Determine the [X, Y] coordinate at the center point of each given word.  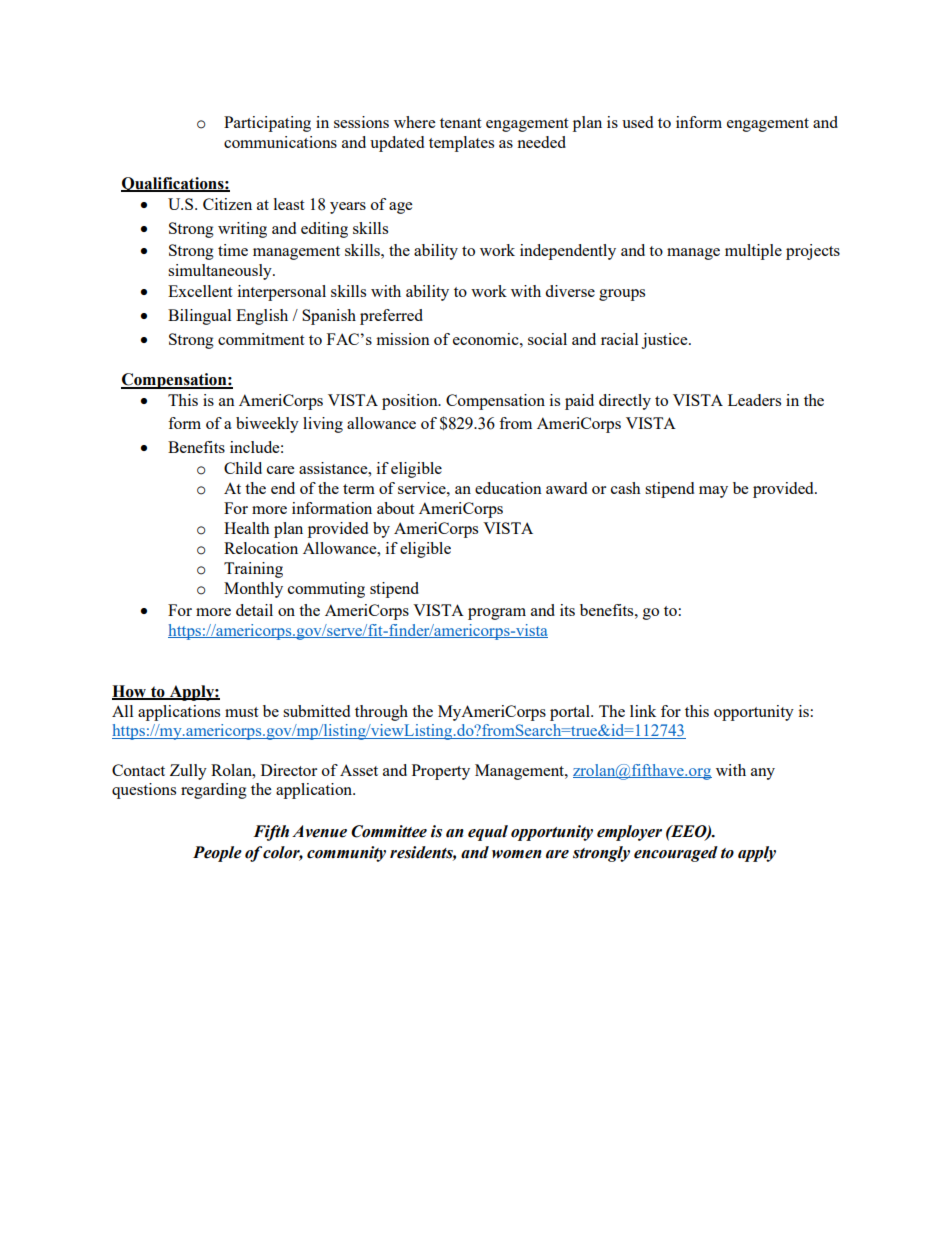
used [637, 122]
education [508, 488]
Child [243, 468]
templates [461, 144]
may [713, 492]
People [217, 854]
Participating [267, 124]
